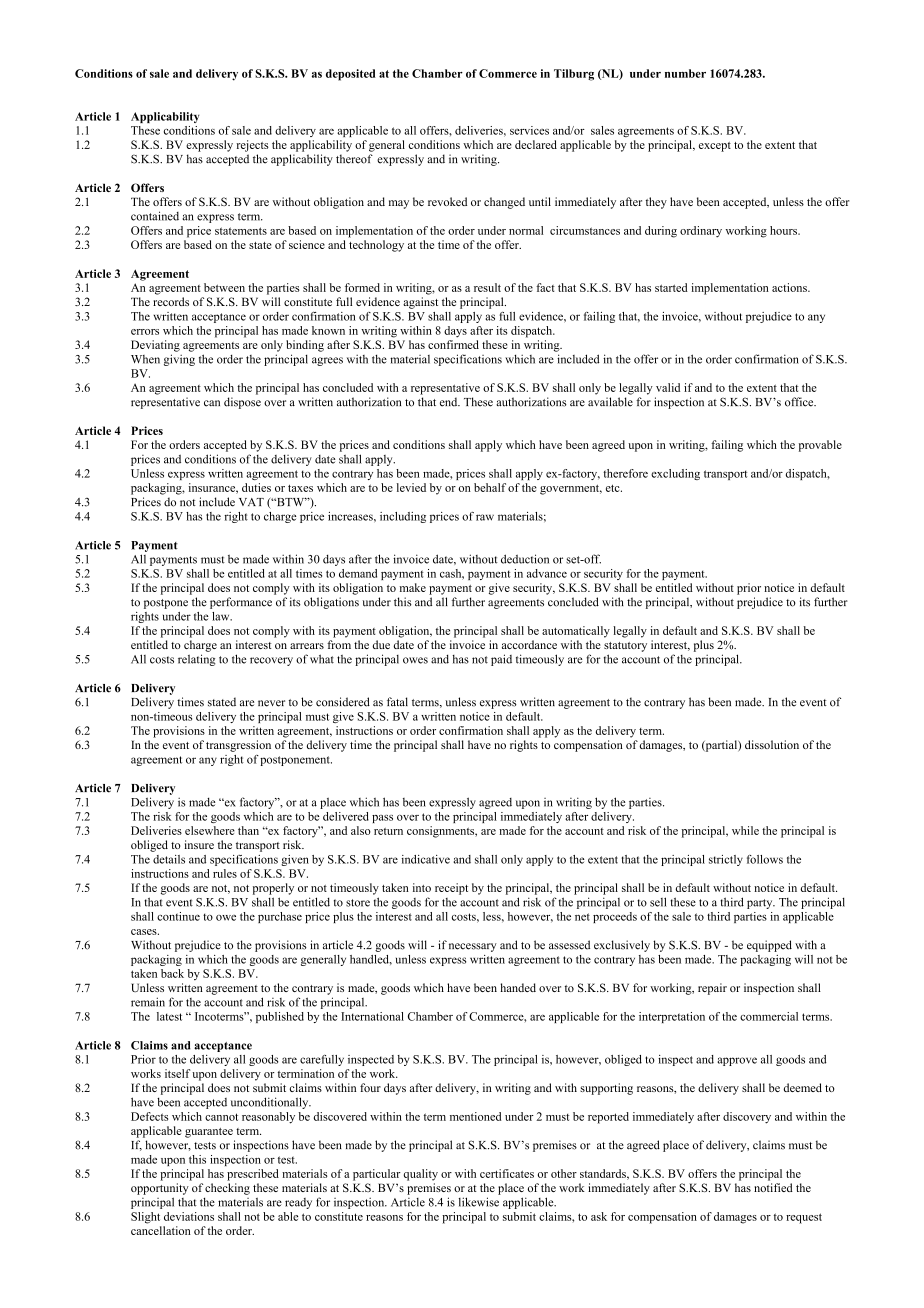  Describe the element at coordinates (224, 287) in the screenshot. I see `between` at that location.
